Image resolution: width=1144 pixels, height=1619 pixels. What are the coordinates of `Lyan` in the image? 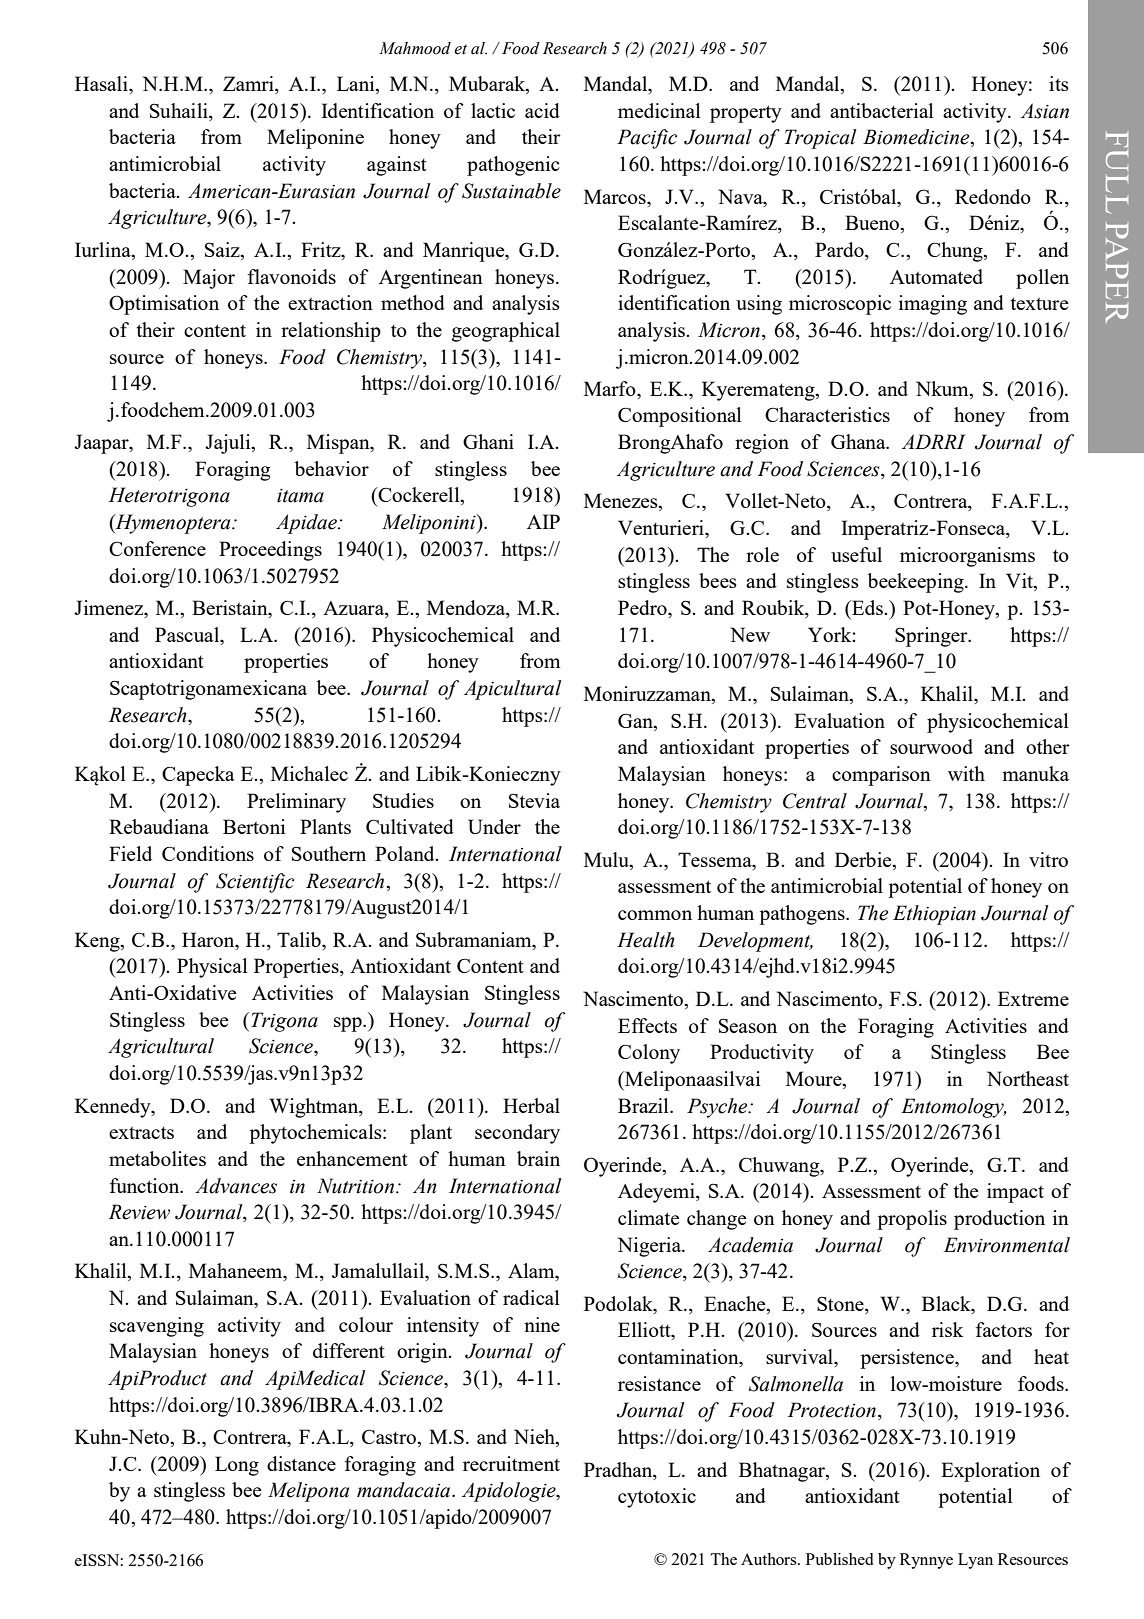 It's located at (975, 1561).
